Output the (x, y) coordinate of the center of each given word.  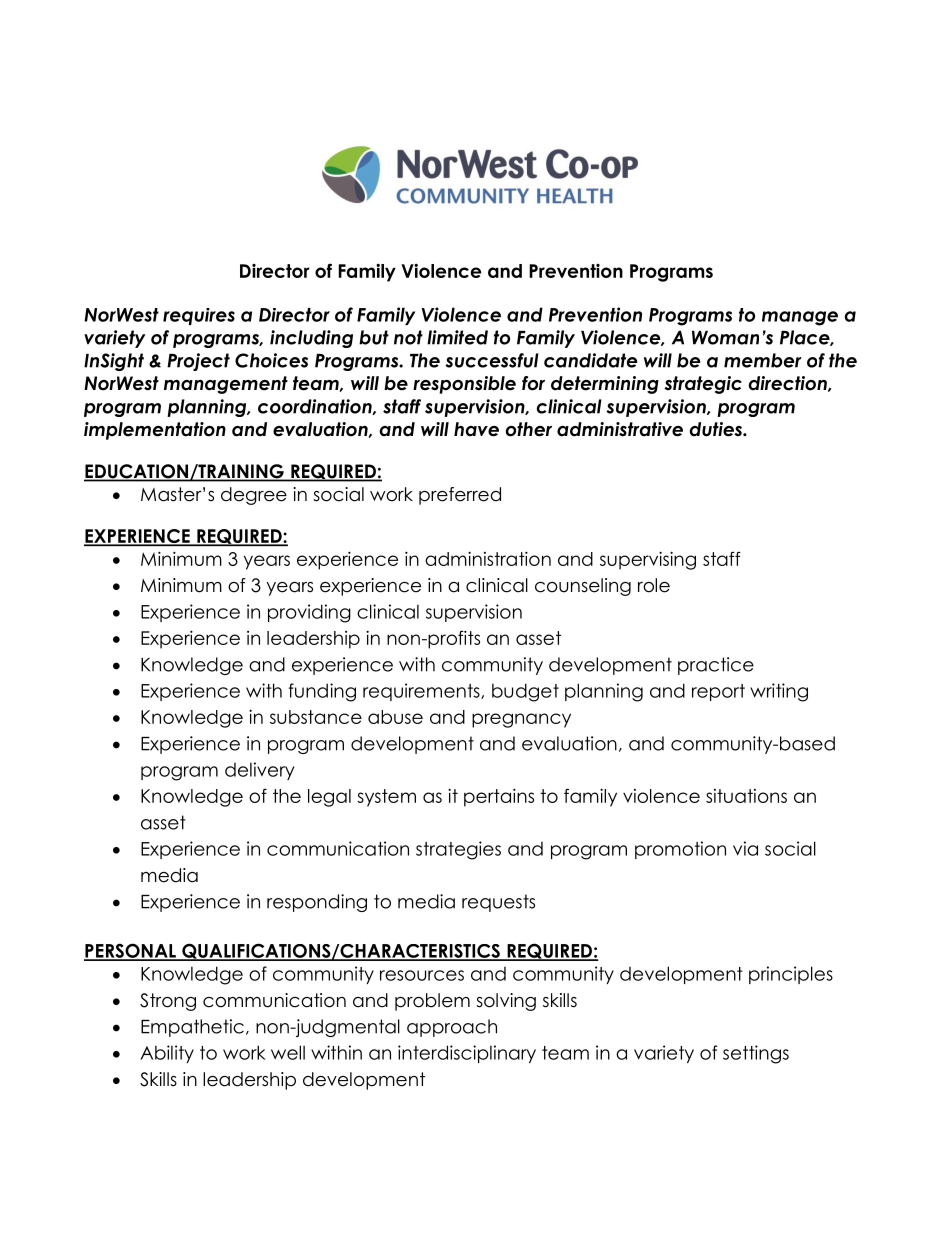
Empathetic (192, 1028)
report (718, 692)
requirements (422, 692)
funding (322, 692)
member (763, 360)
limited (457, 337)
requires (199, 316)
